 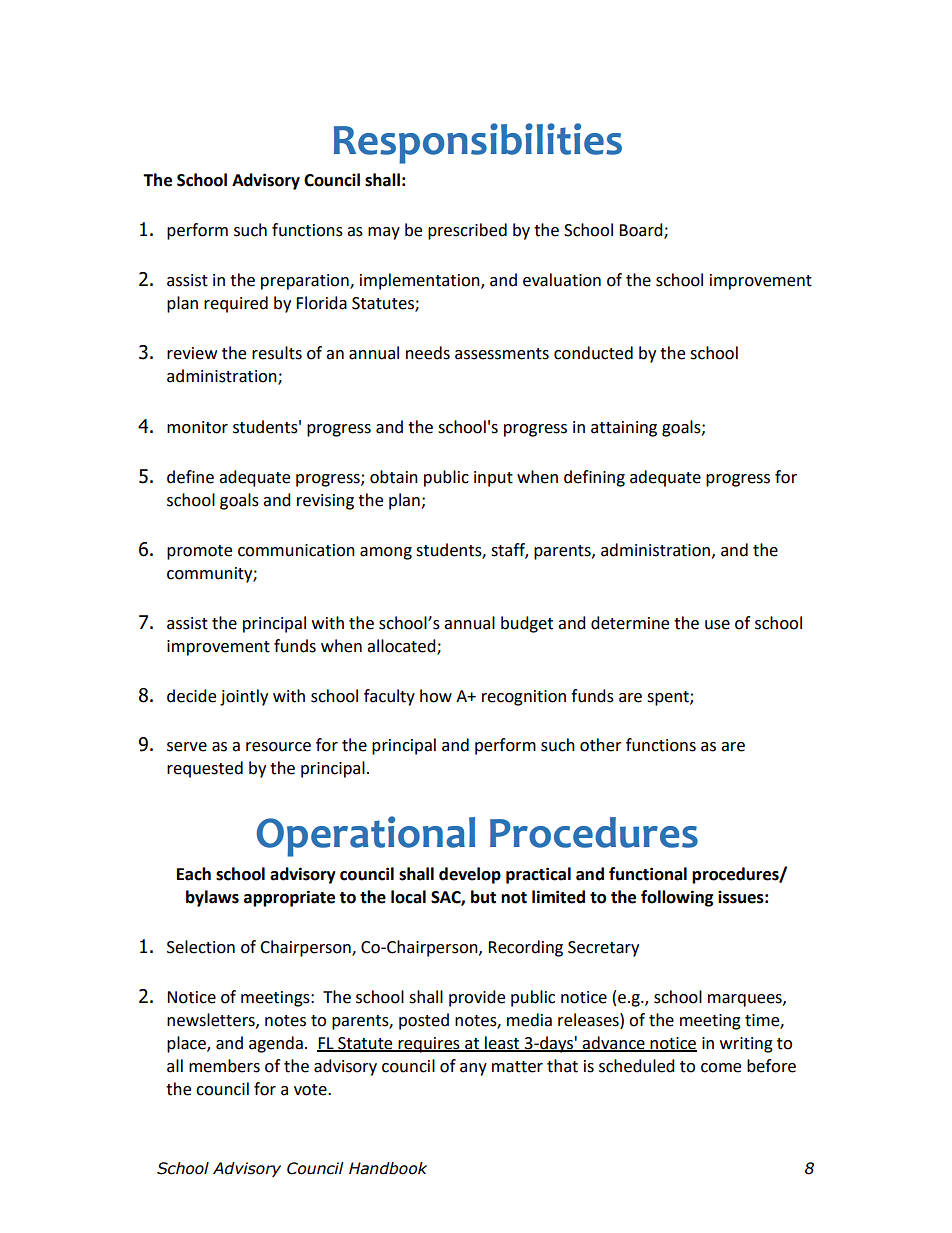 What do you see at coordinates (502, 354) in the document?
I see `assessments` at bounding box center [502, 354].
